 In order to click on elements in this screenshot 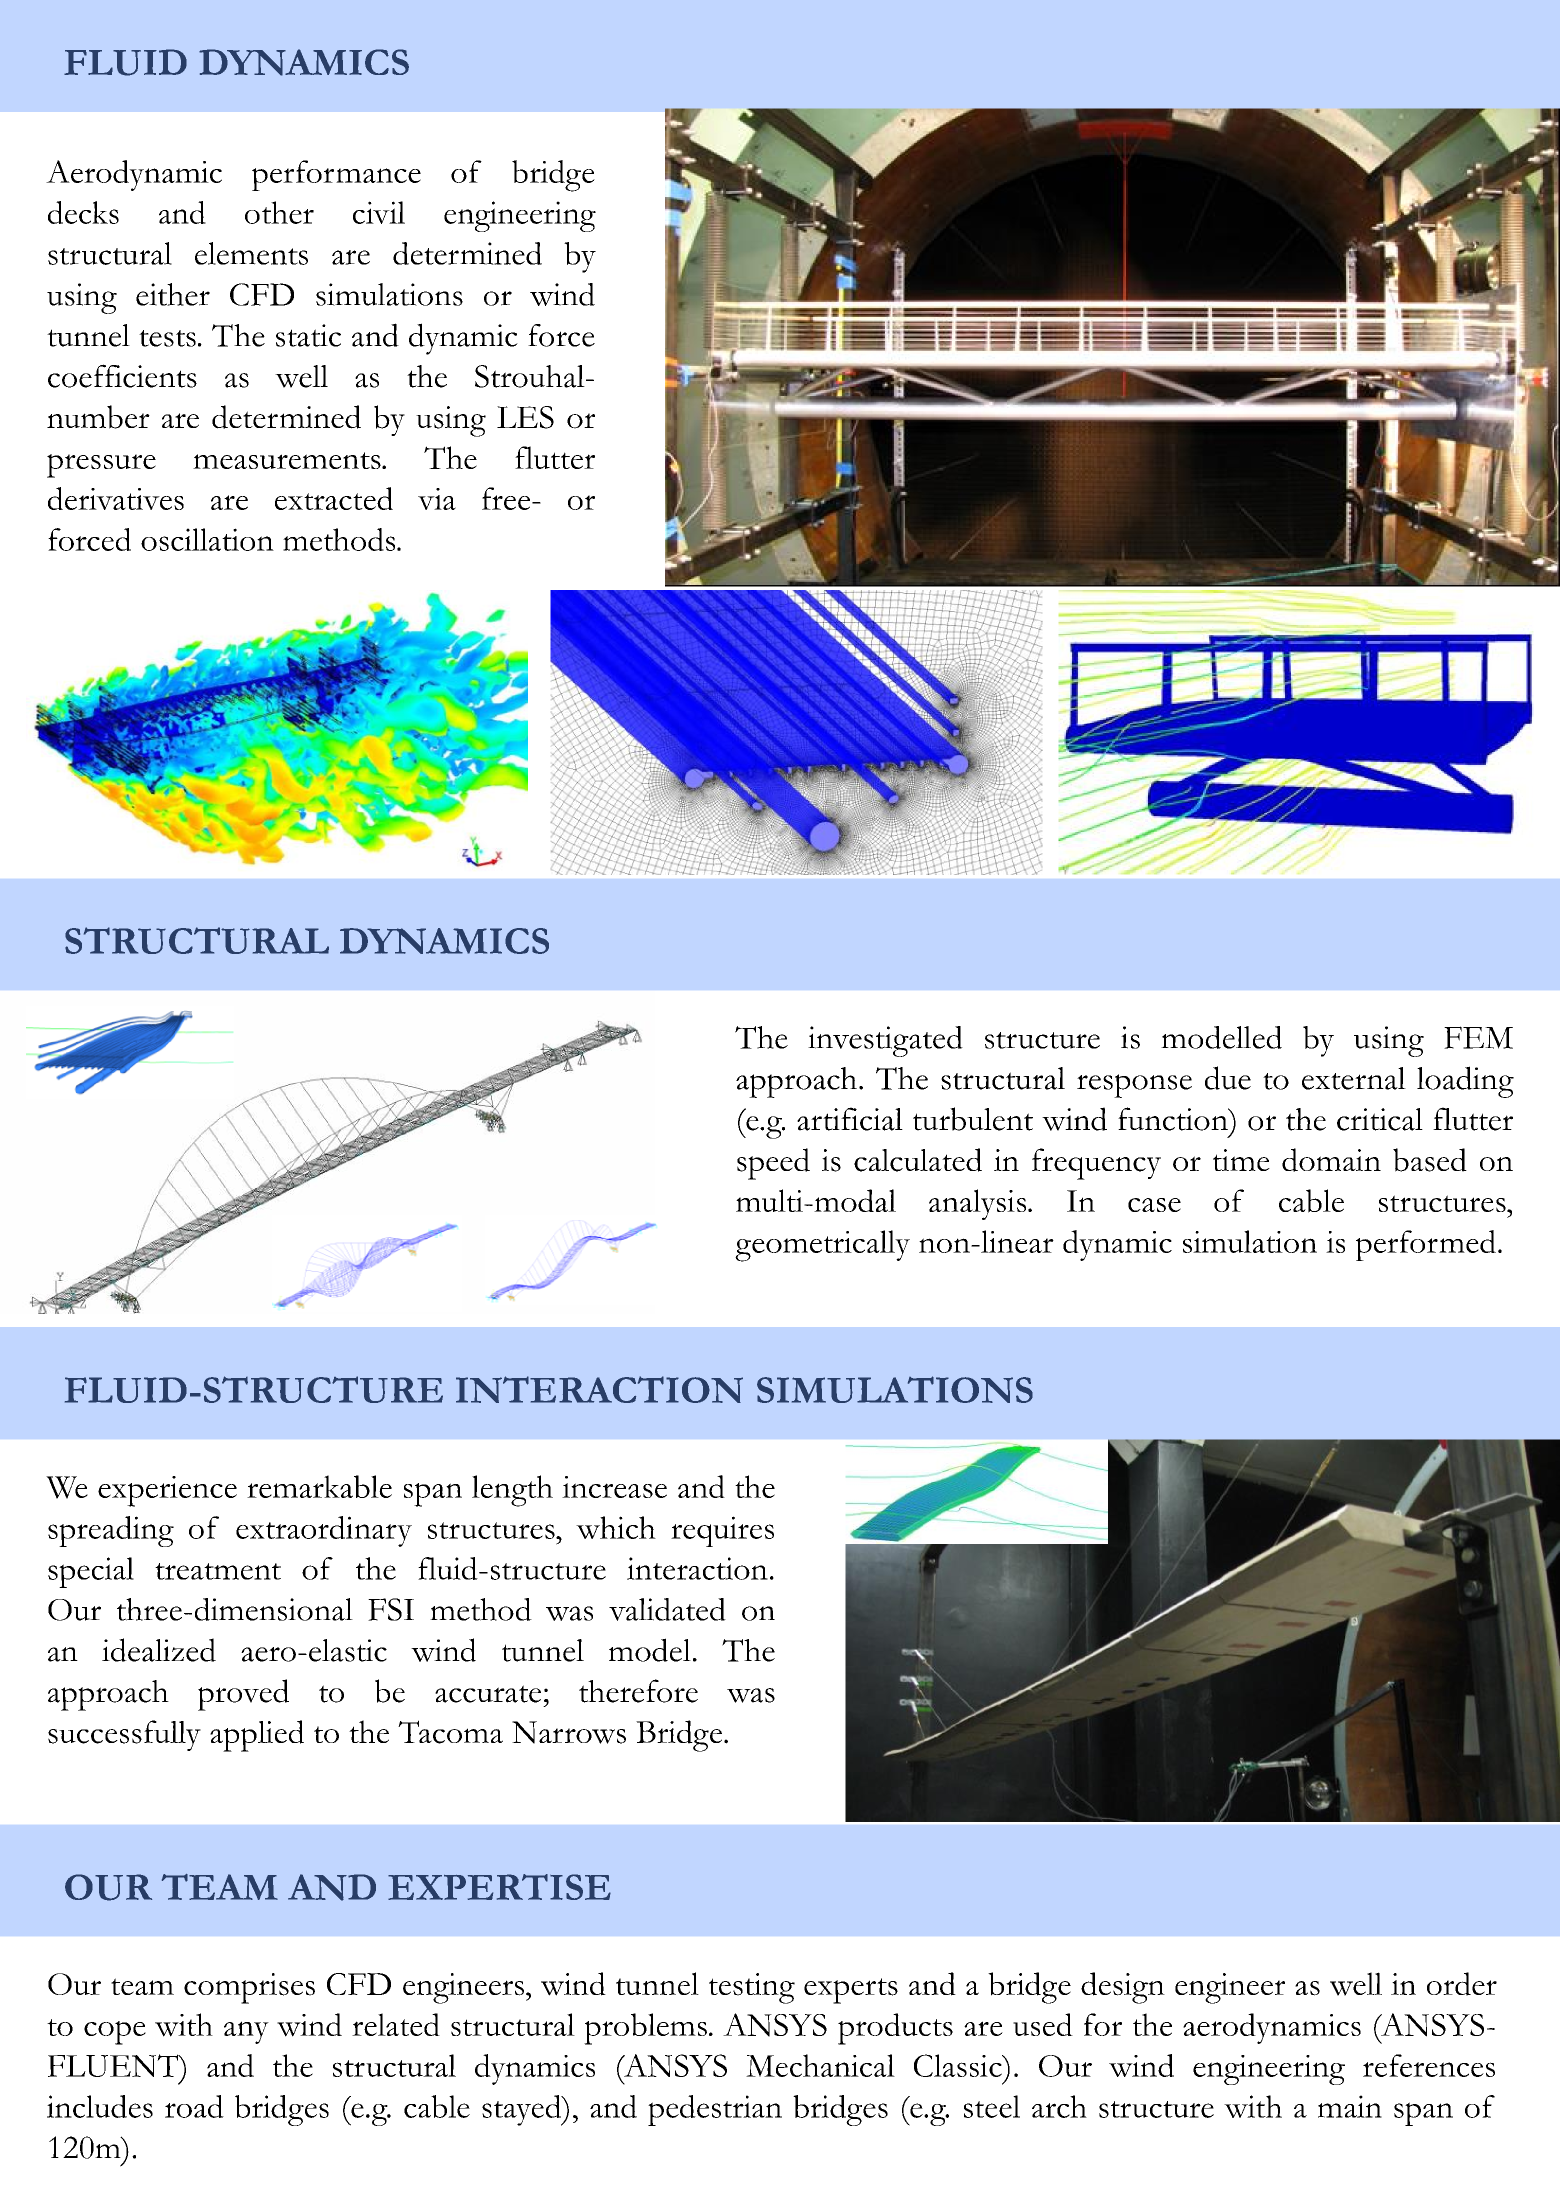, I will do `click(251, 253)`.
